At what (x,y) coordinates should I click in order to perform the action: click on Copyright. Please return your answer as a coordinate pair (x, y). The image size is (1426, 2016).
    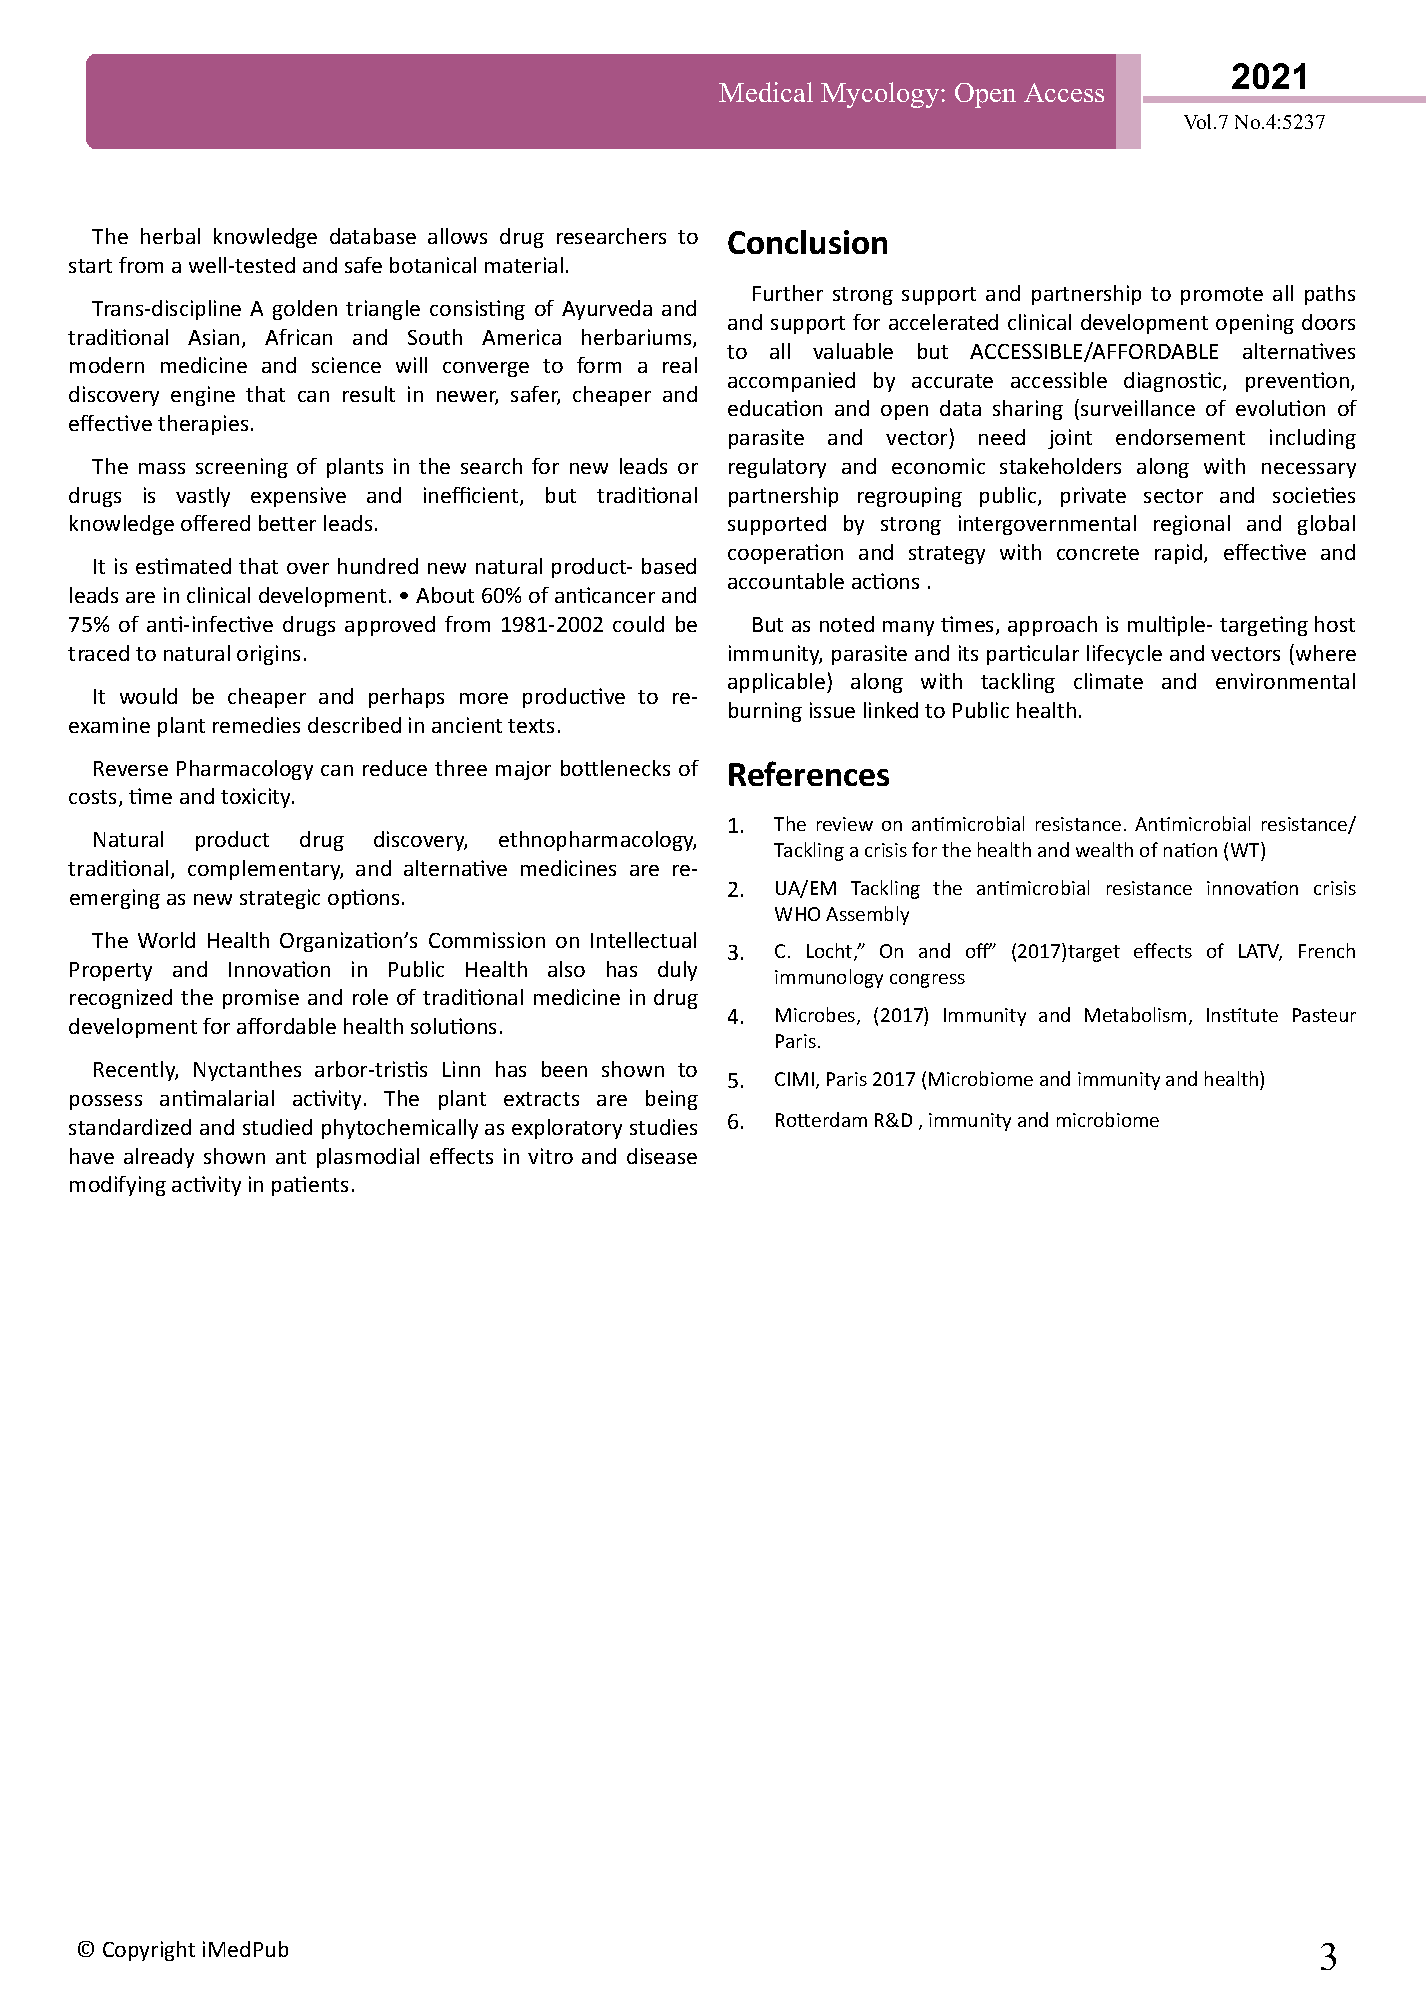
    Looking at the image, I should click on (149, 1951).
